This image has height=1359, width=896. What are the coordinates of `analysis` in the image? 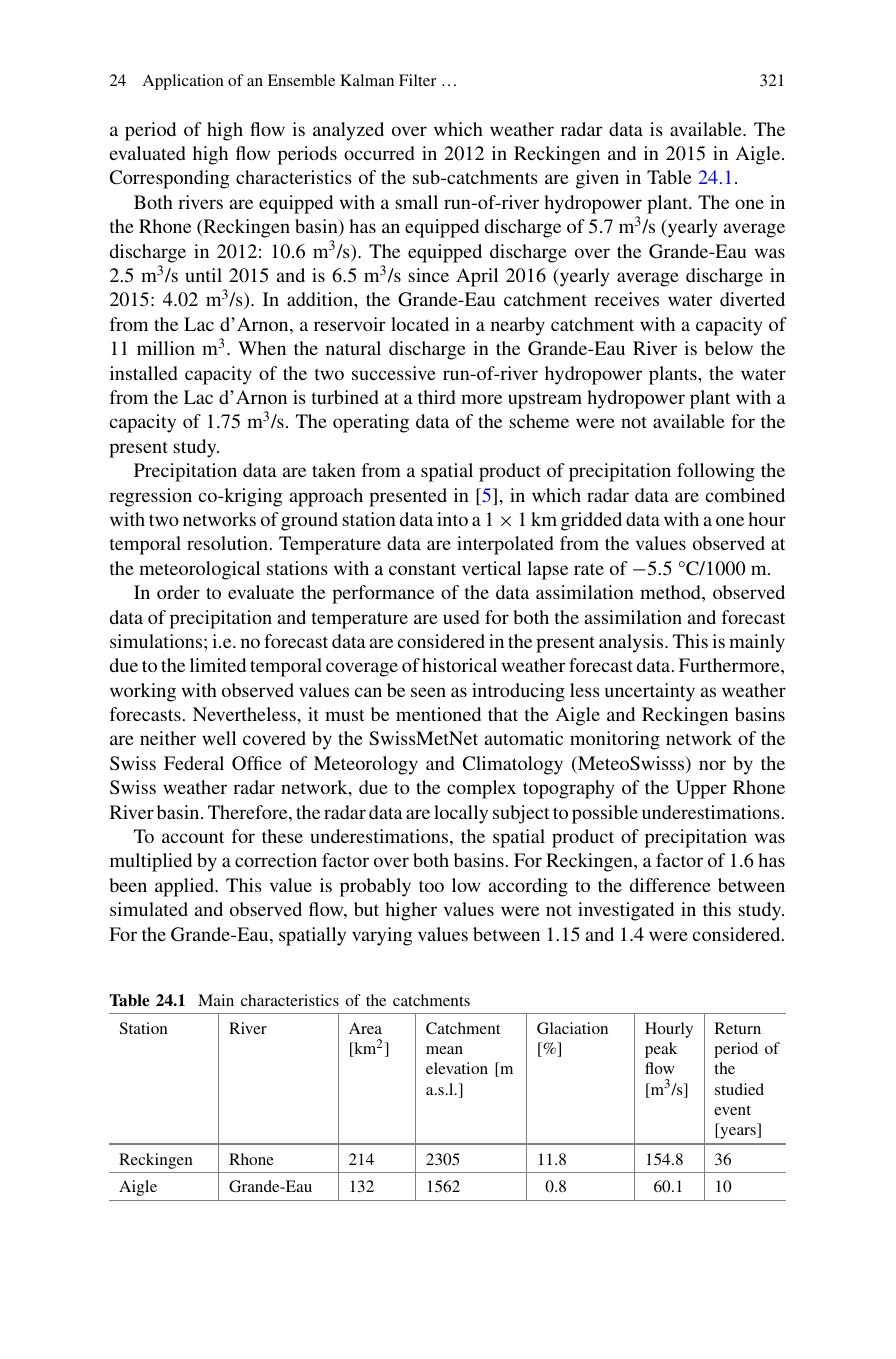 It's located at (632, 643).
